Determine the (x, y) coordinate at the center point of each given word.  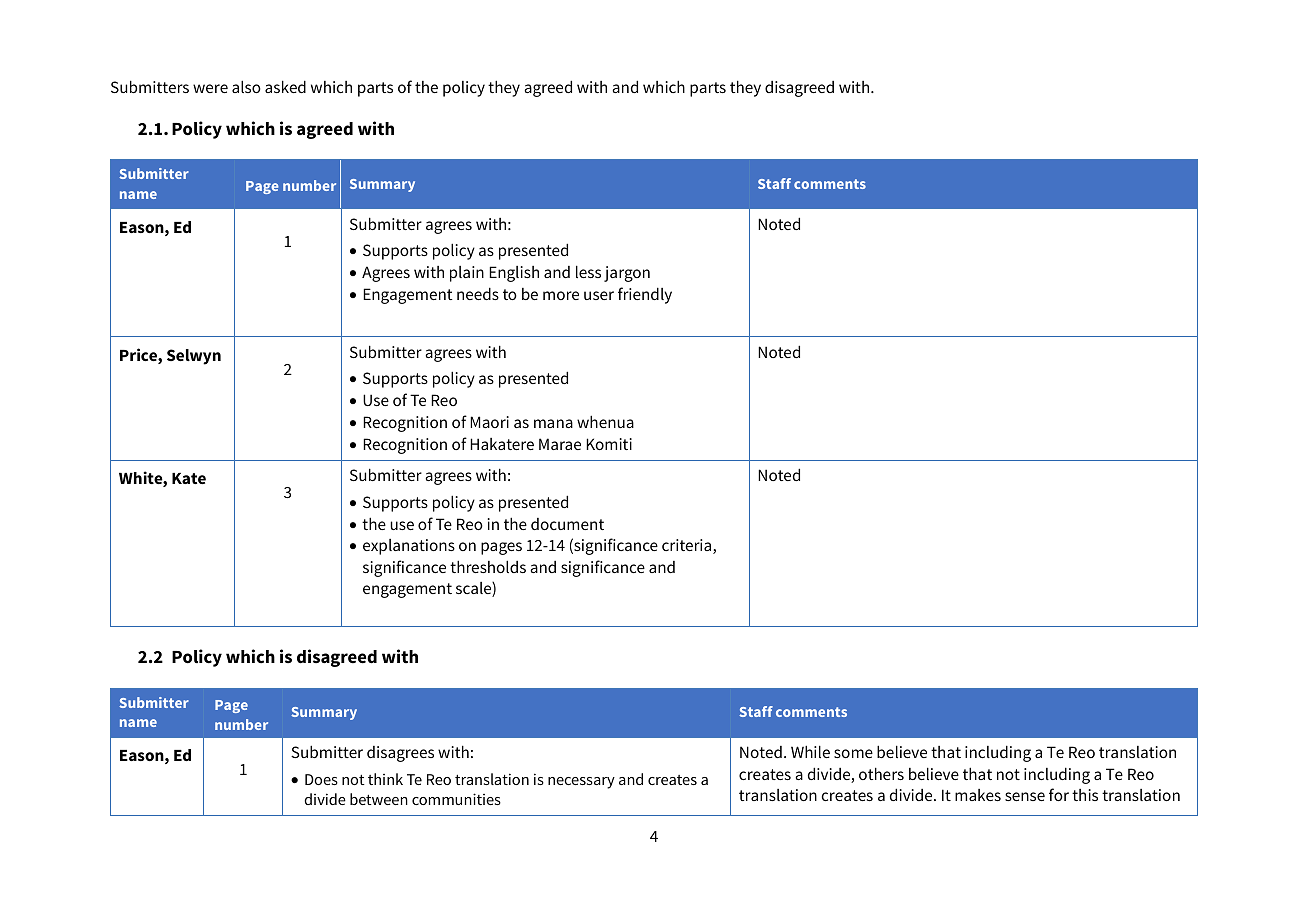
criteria (688, 546)
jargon (627, 274)
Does (321, 779)
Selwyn (194, 357)
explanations (409, 547)
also (246, 86)
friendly (645, 295)
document (567, 524)
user (599, 295)
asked (285, 86)
